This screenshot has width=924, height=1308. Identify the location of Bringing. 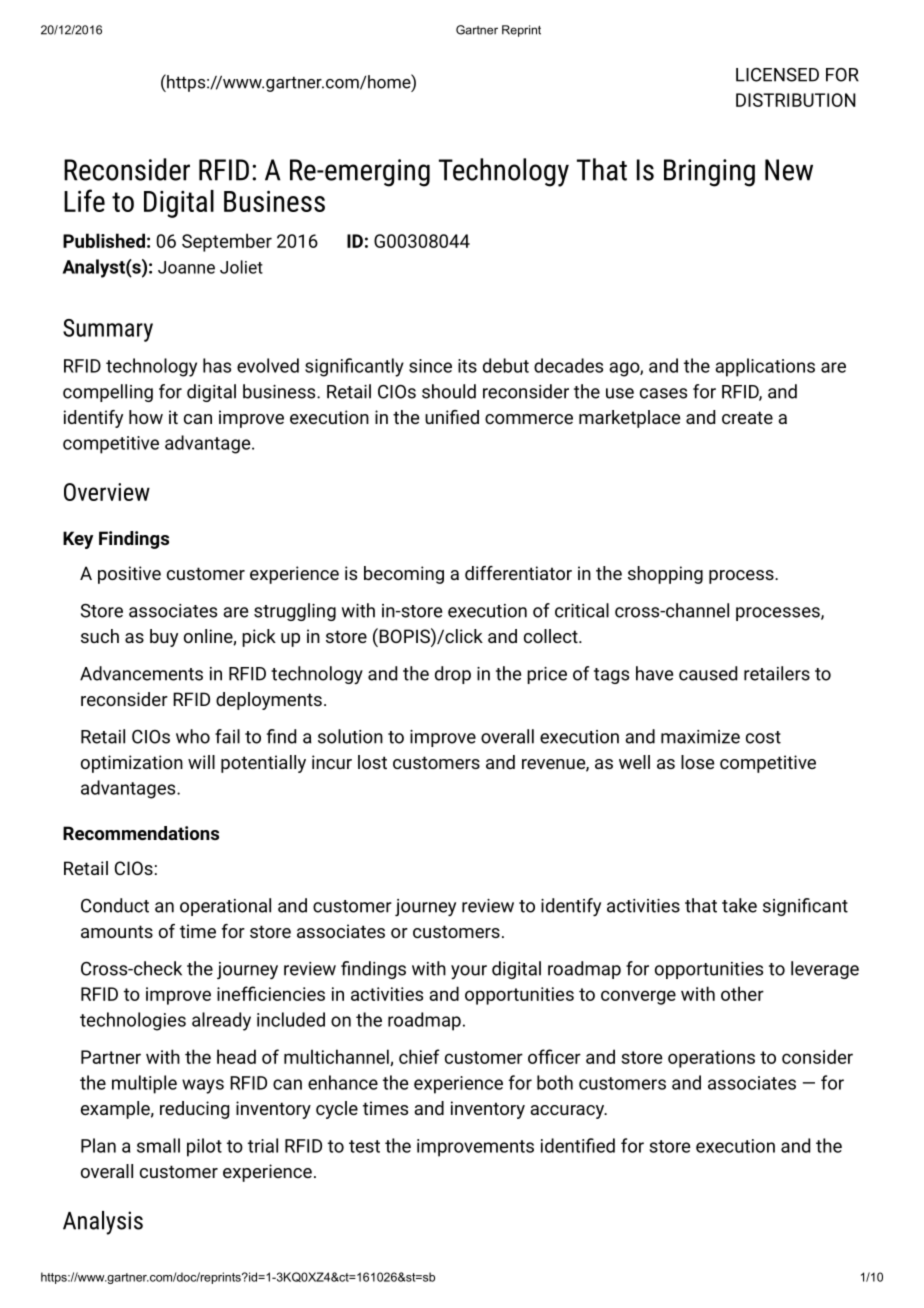
(709, 173).
